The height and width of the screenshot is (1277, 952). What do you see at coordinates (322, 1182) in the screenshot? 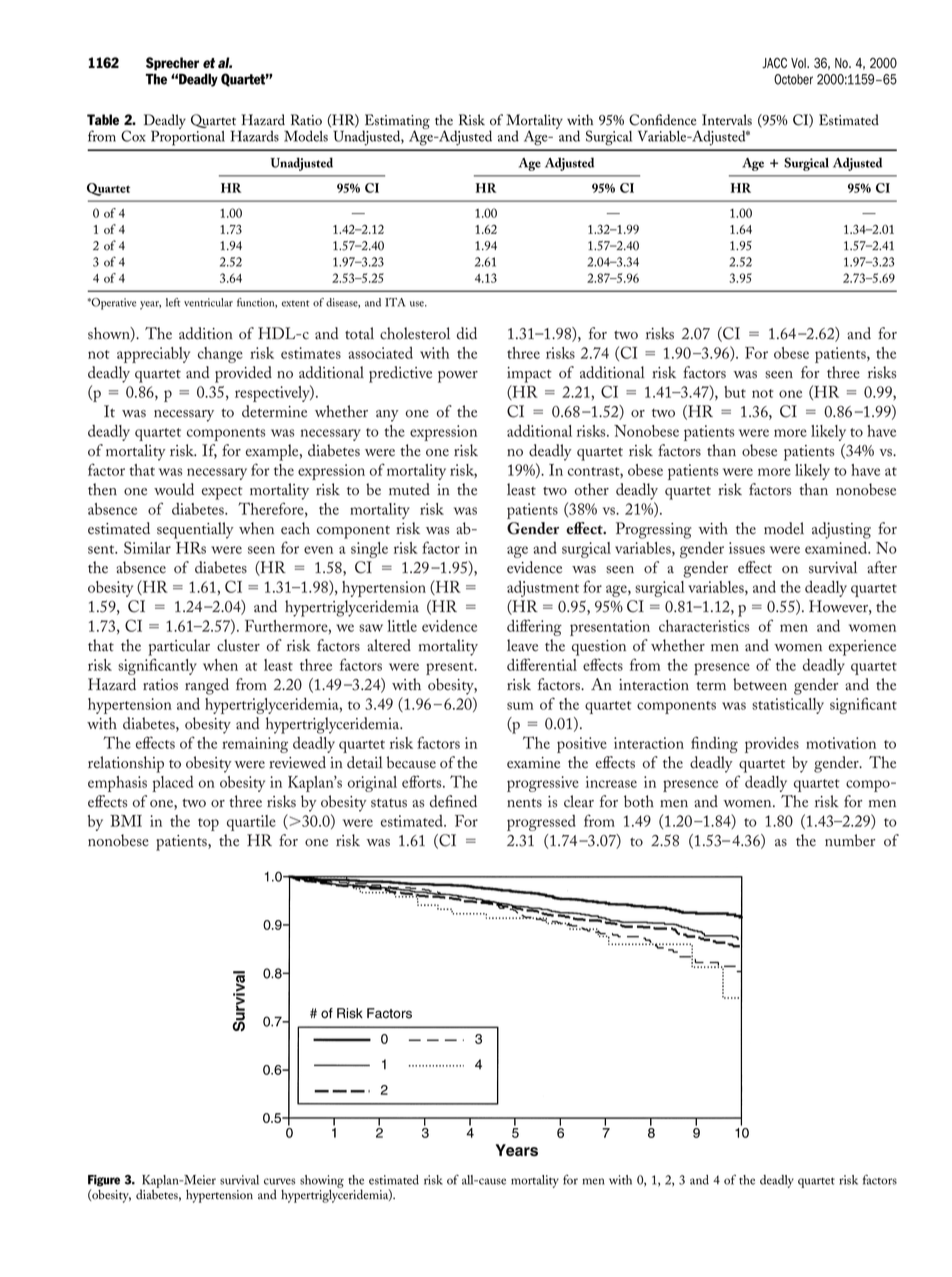
I see `showing` at bounding box center [322, 1182].
